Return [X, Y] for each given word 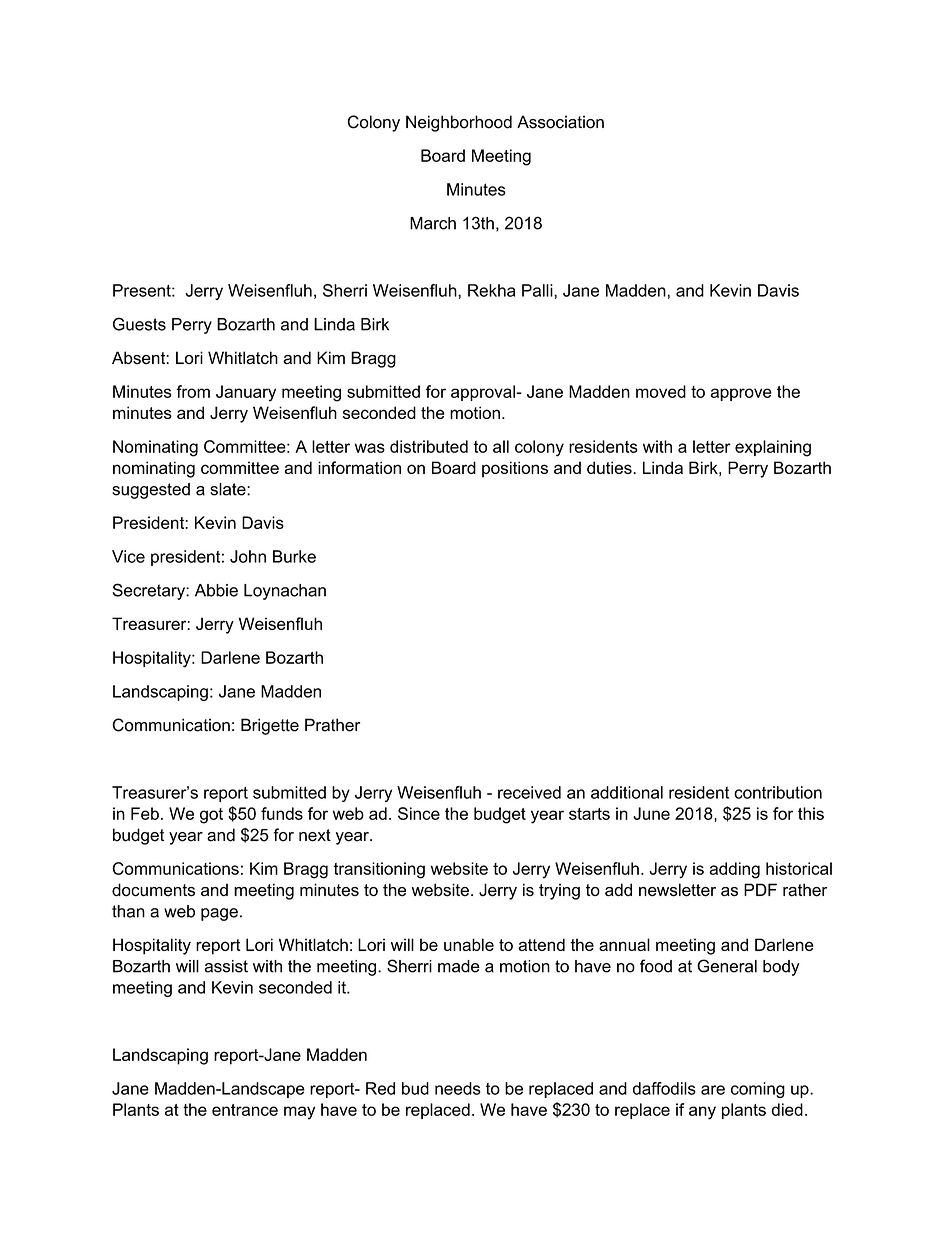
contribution [778, 792]
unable [469, 944]
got [211, 816]
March [433, 223]
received [529, 792]
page [219, 914]
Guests [139, 324]
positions [515, 469]
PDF [760, 889]
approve [741, 394]
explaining [773, 448]
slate [229, 489]
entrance [245, 1110]
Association [560, 122]
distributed [429, 446]
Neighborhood [459, 123]
